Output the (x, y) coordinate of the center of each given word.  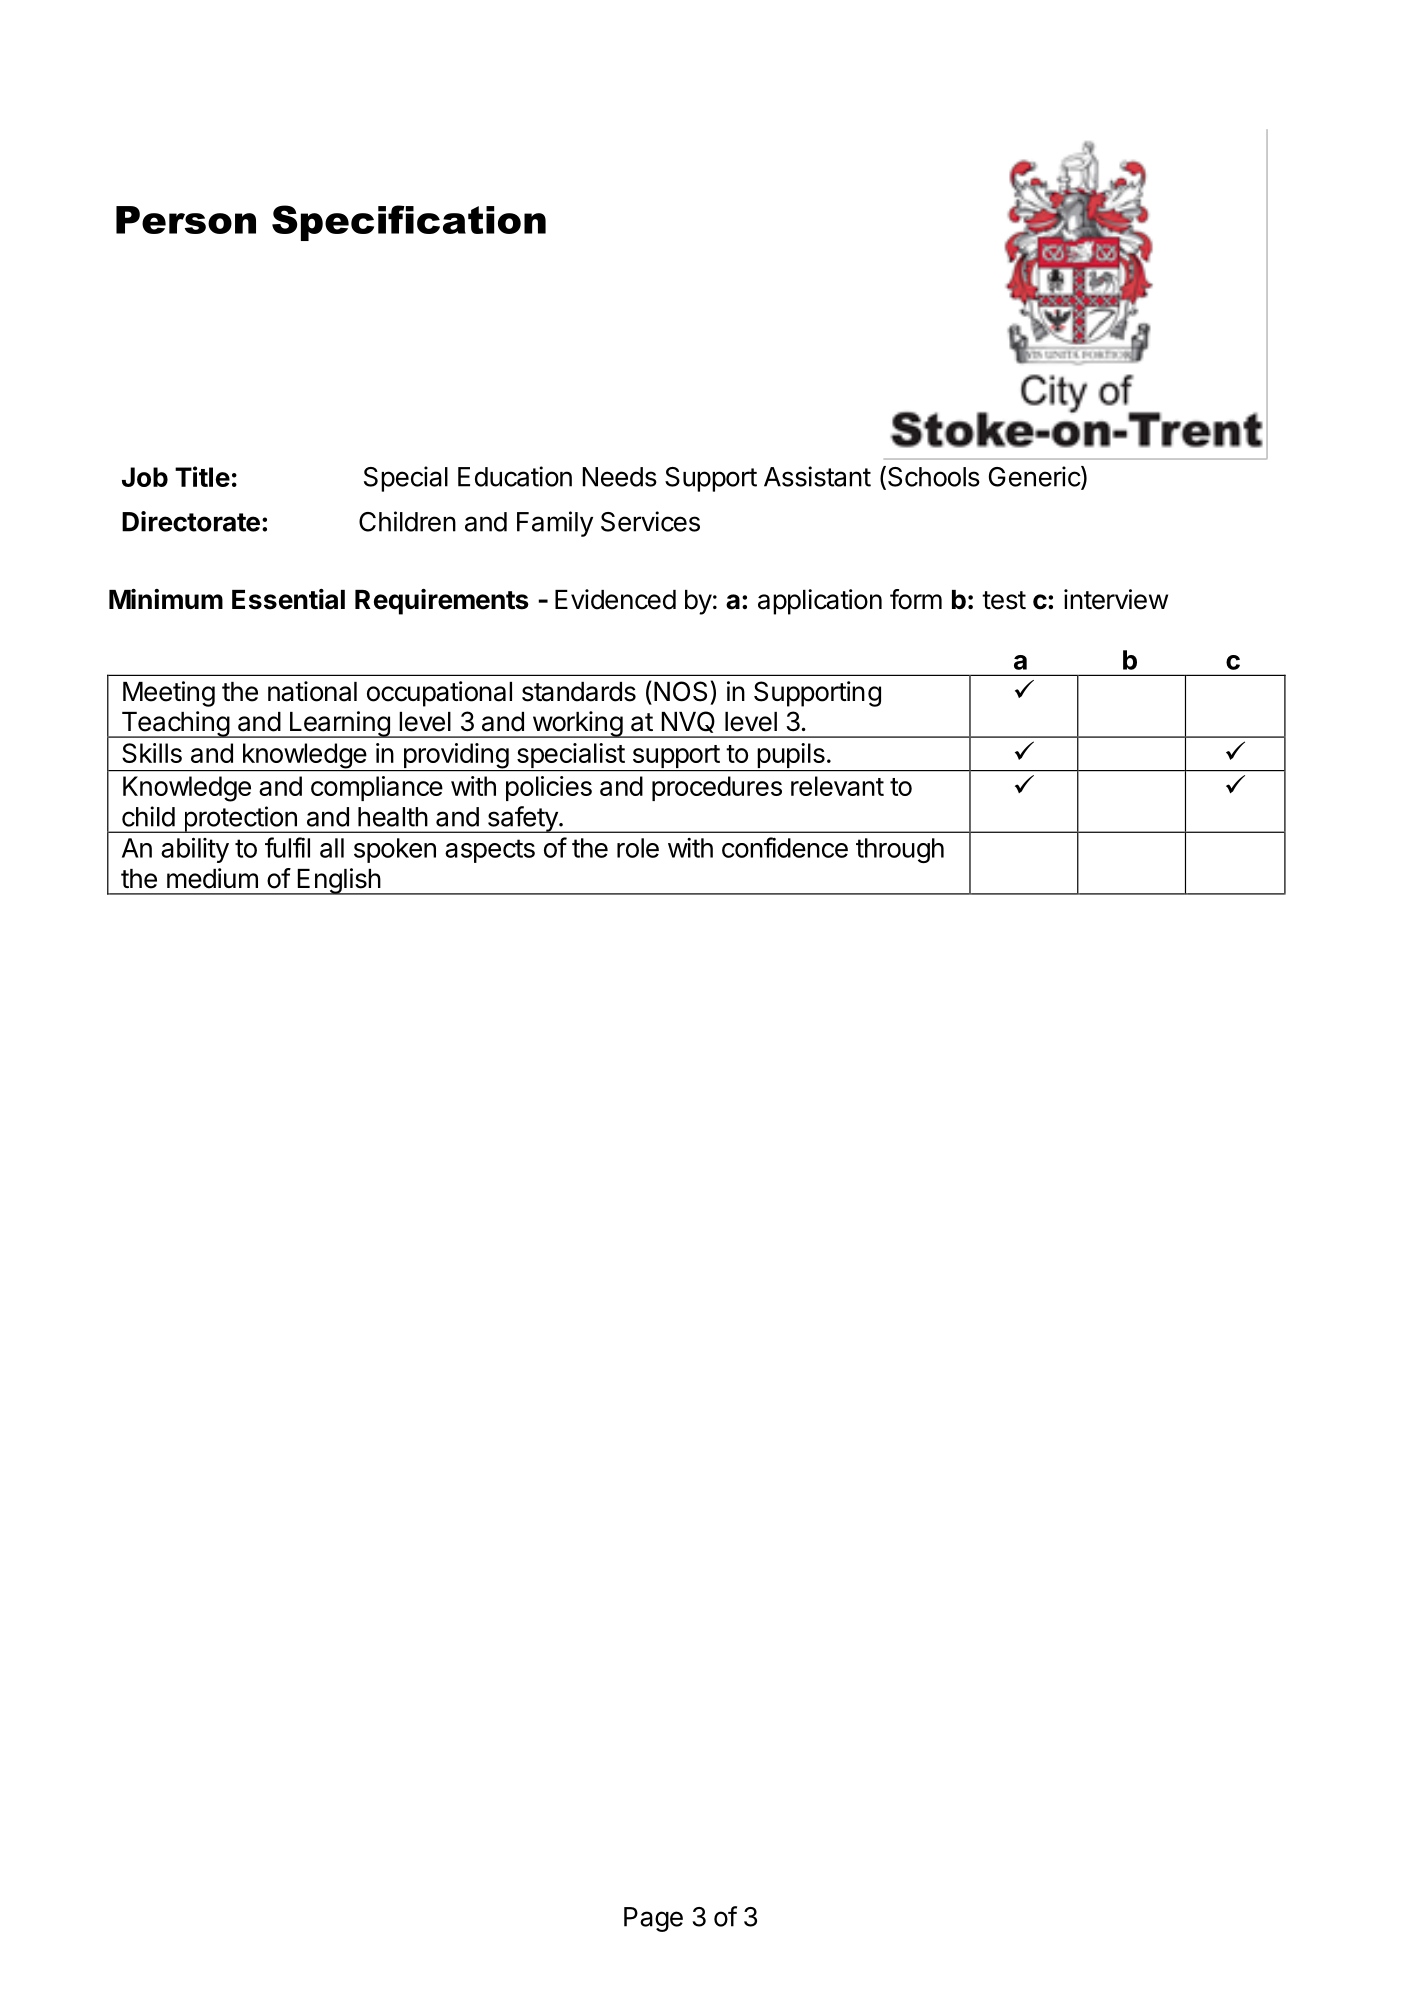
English (338, 881)
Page (653, 1919)
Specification (409, 223)
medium (212, 878)
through (900, 850)
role (638, 848)
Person (186, 220)
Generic (1035, 477)
